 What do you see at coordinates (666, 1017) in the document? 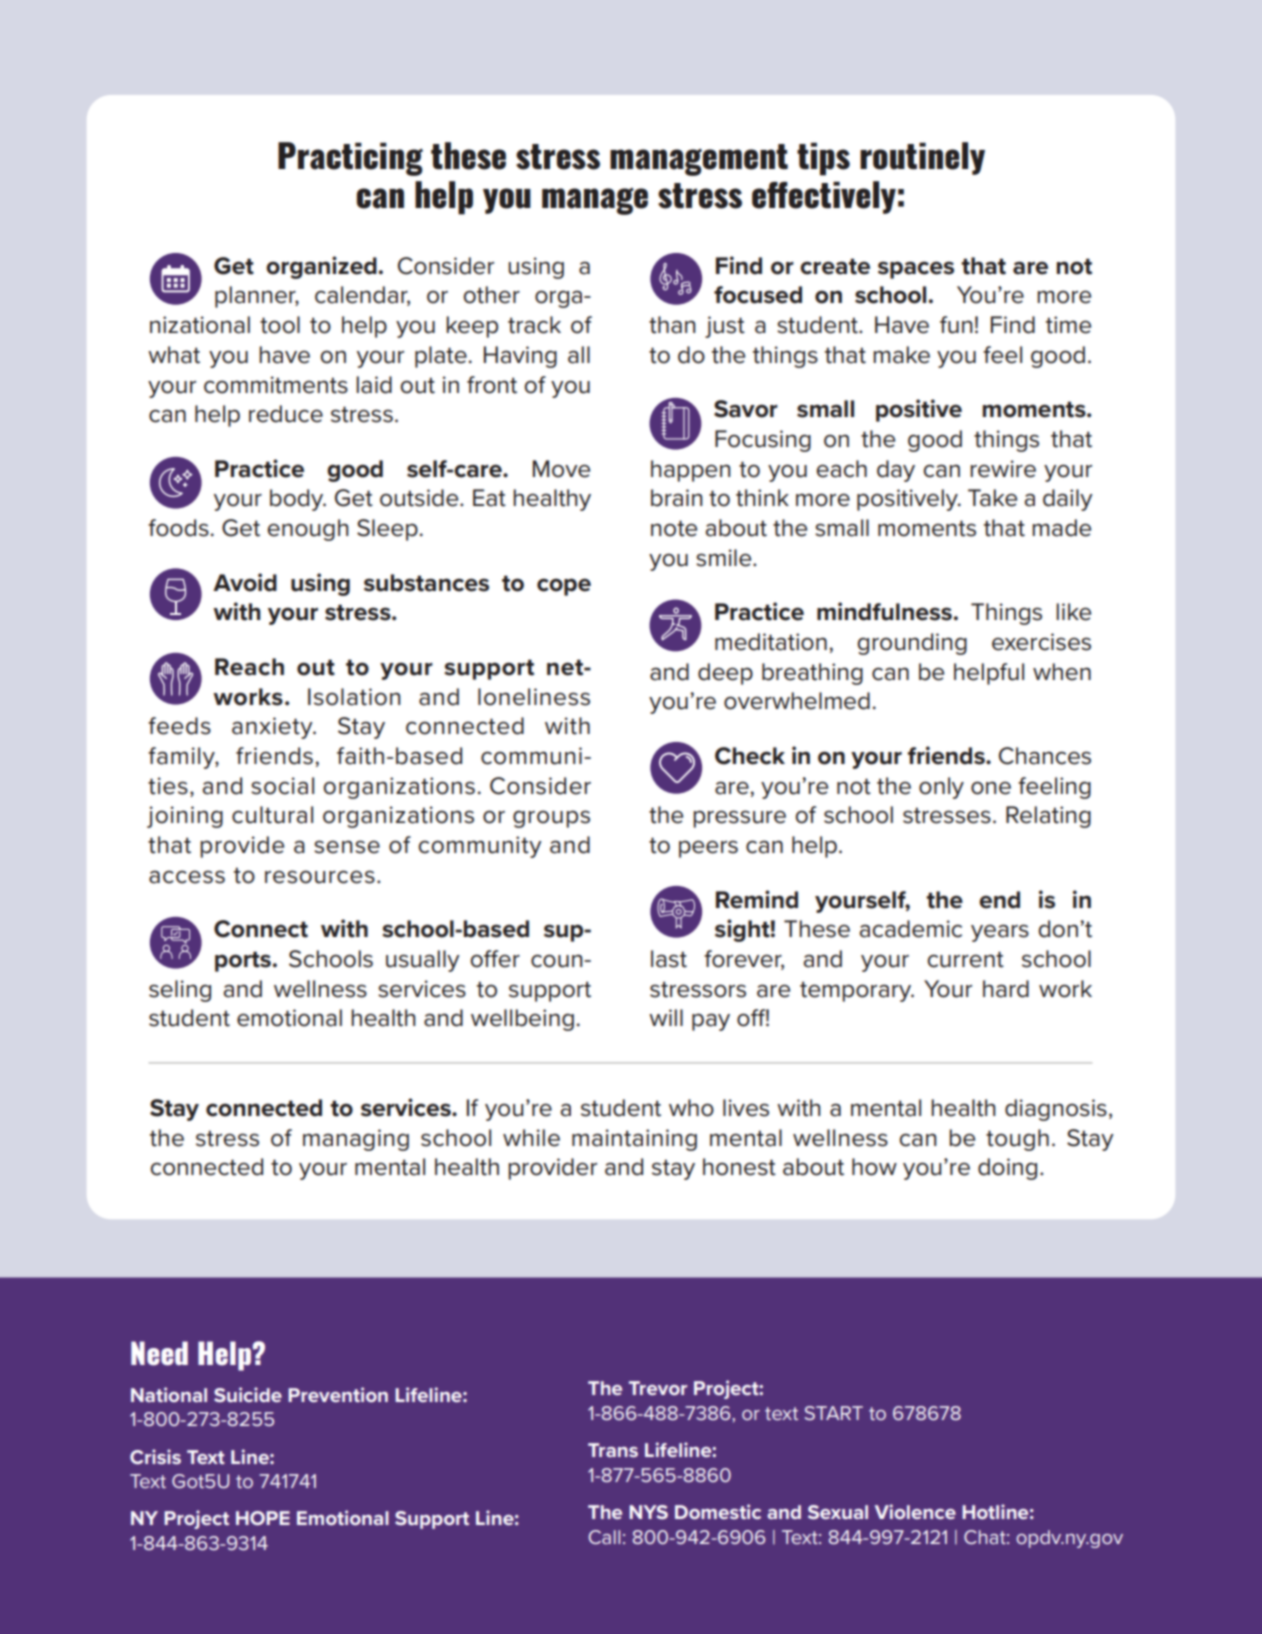
I see `will` at bounding box center [666, 1017].
